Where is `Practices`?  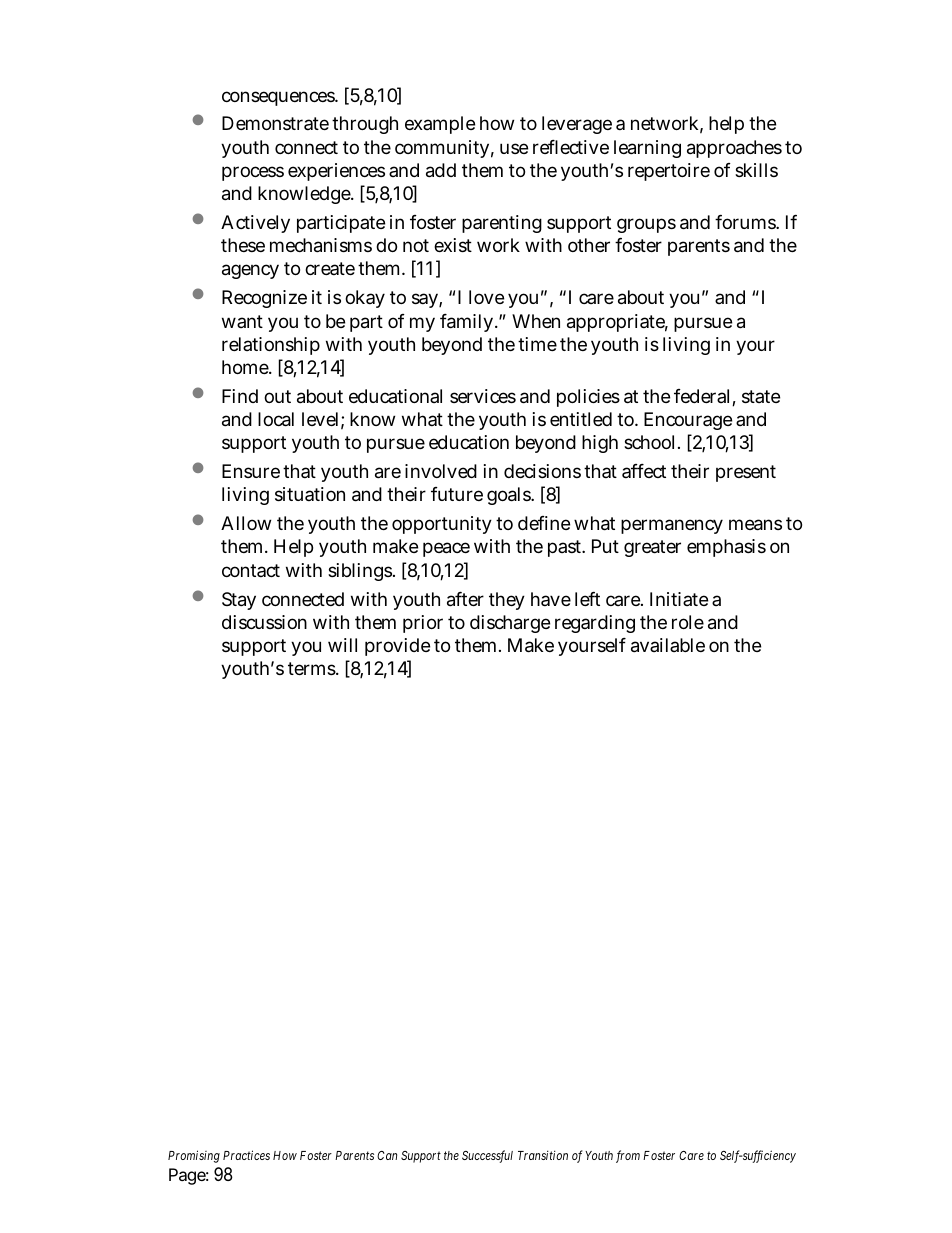 Practices is located at coordinates (246, 1155).
